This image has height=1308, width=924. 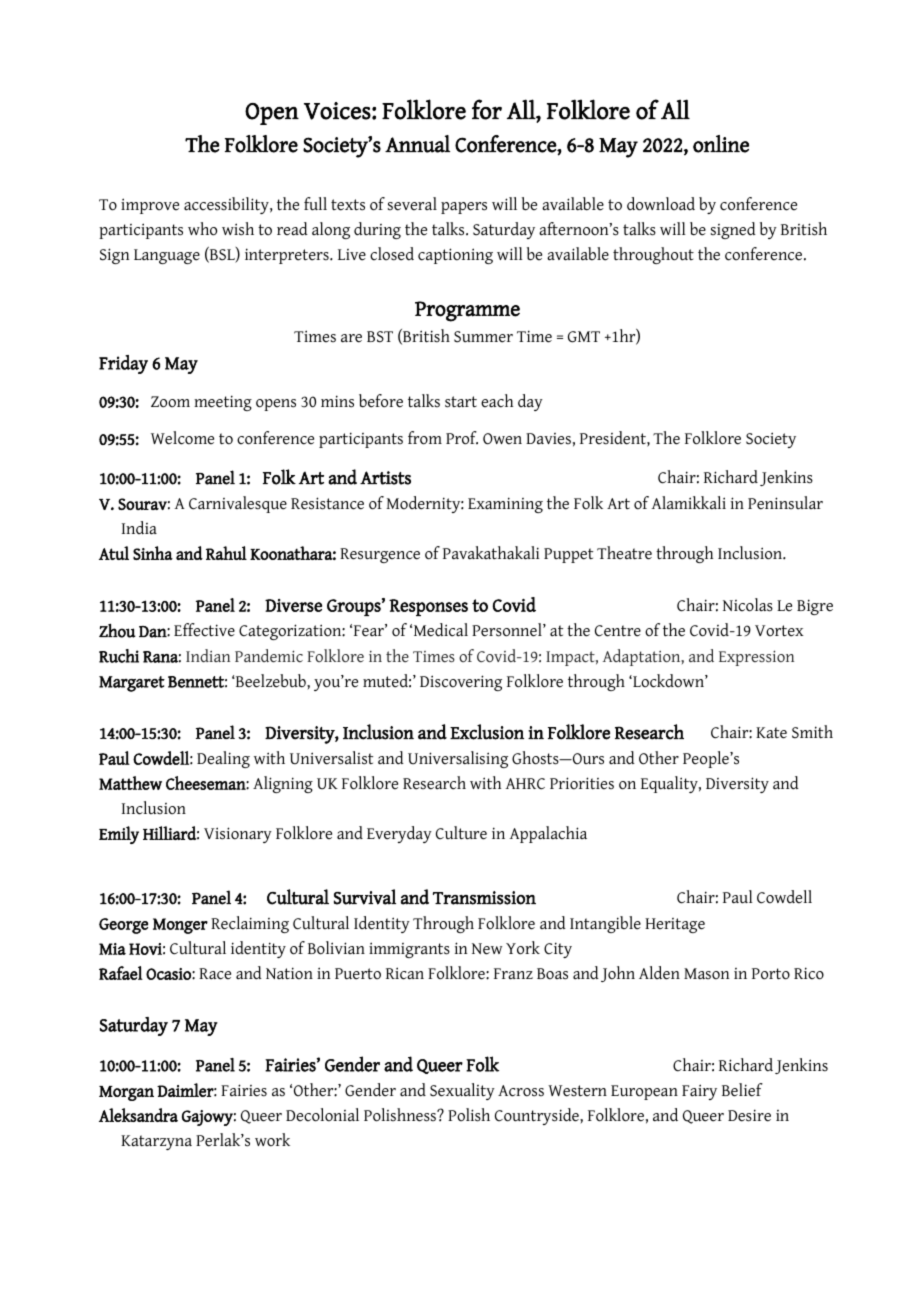 What do you see at coordinates (150, 206) in the image?
I see `improve` at bounding box center [150, 206].
